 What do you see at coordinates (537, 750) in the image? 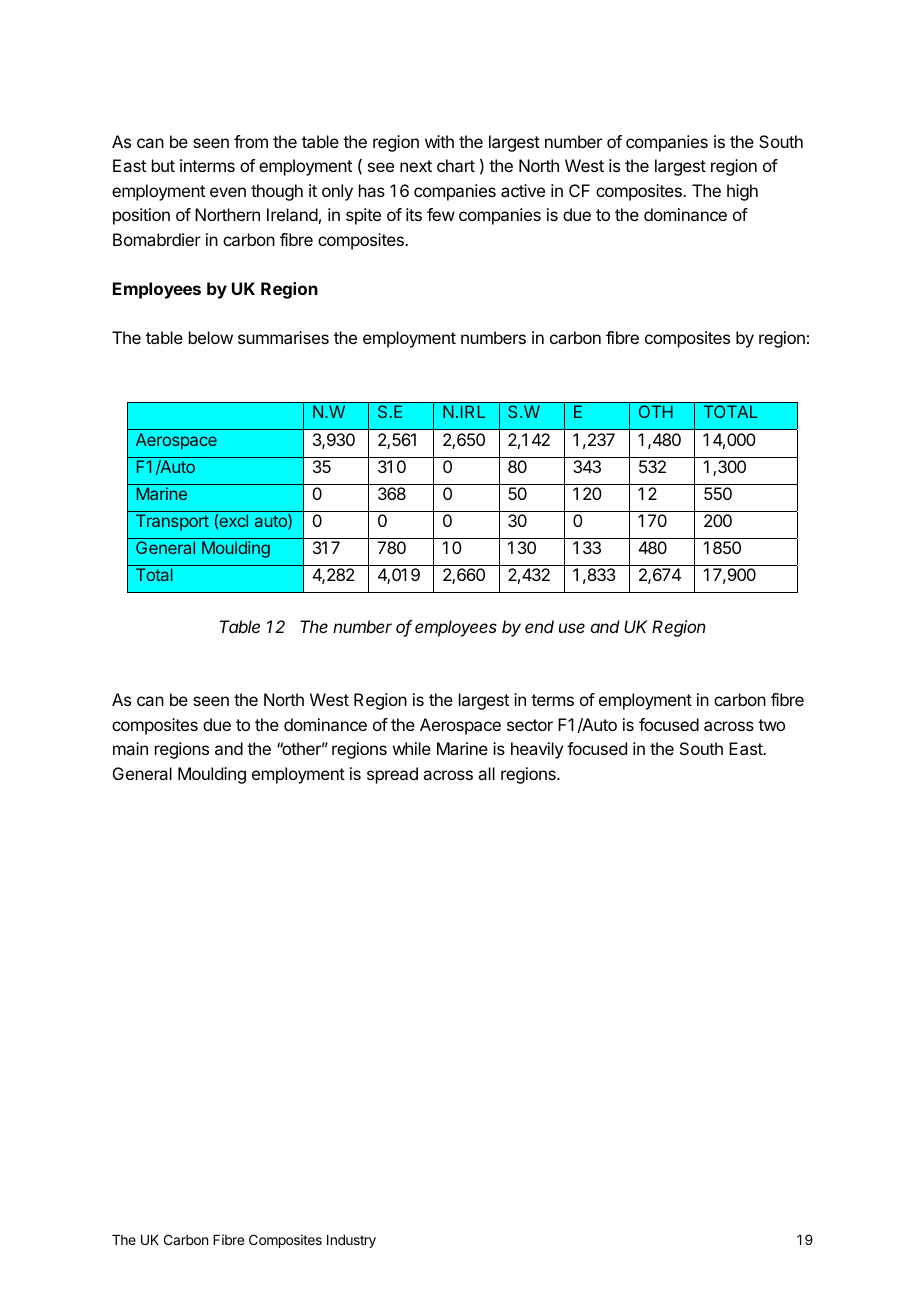
I see `heavily` at bounding box center [537, 750].
